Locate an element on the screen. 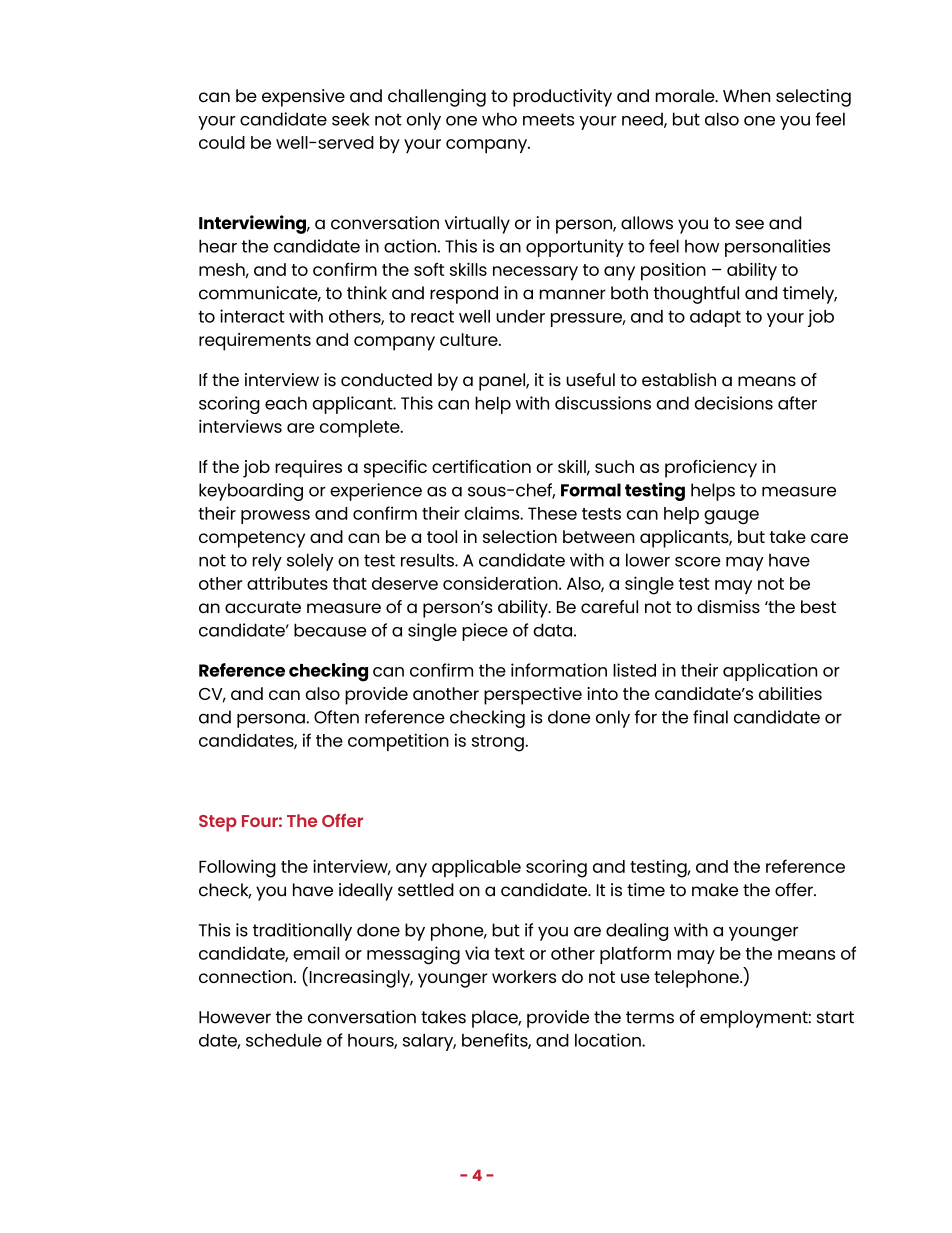 The height and width of the screenshot is (1233, 952). meets is located at coordinates (548, 119).
